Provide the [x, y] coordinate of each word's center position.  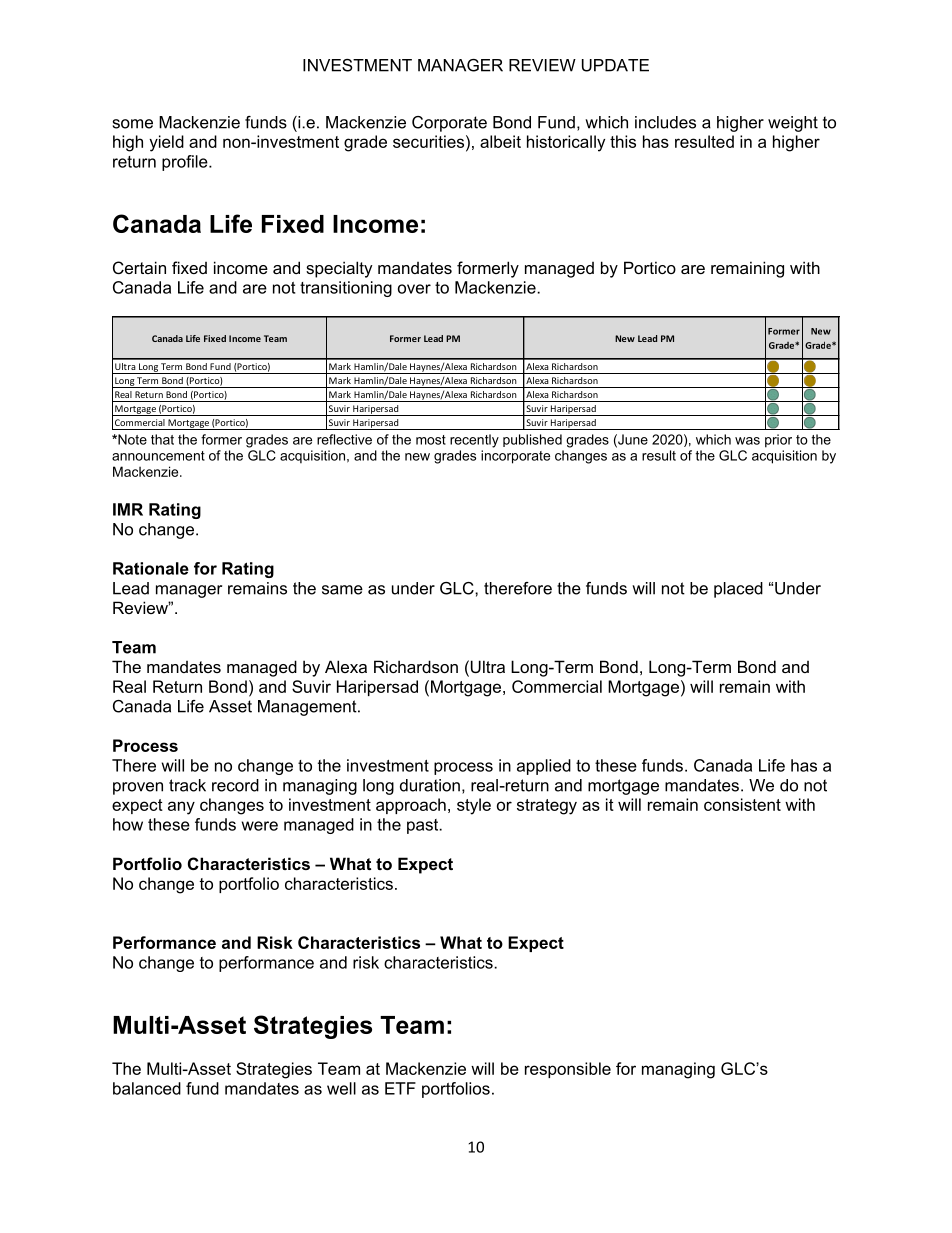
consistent [742, 804]
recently [474, 441]
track [187, 785]
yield [166, 143]
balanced [147, 1088]
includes [665, 122]
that [162, 439]
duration [430, 785]
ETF [400, 1088]
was [747, 441]
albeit [500, 141]
